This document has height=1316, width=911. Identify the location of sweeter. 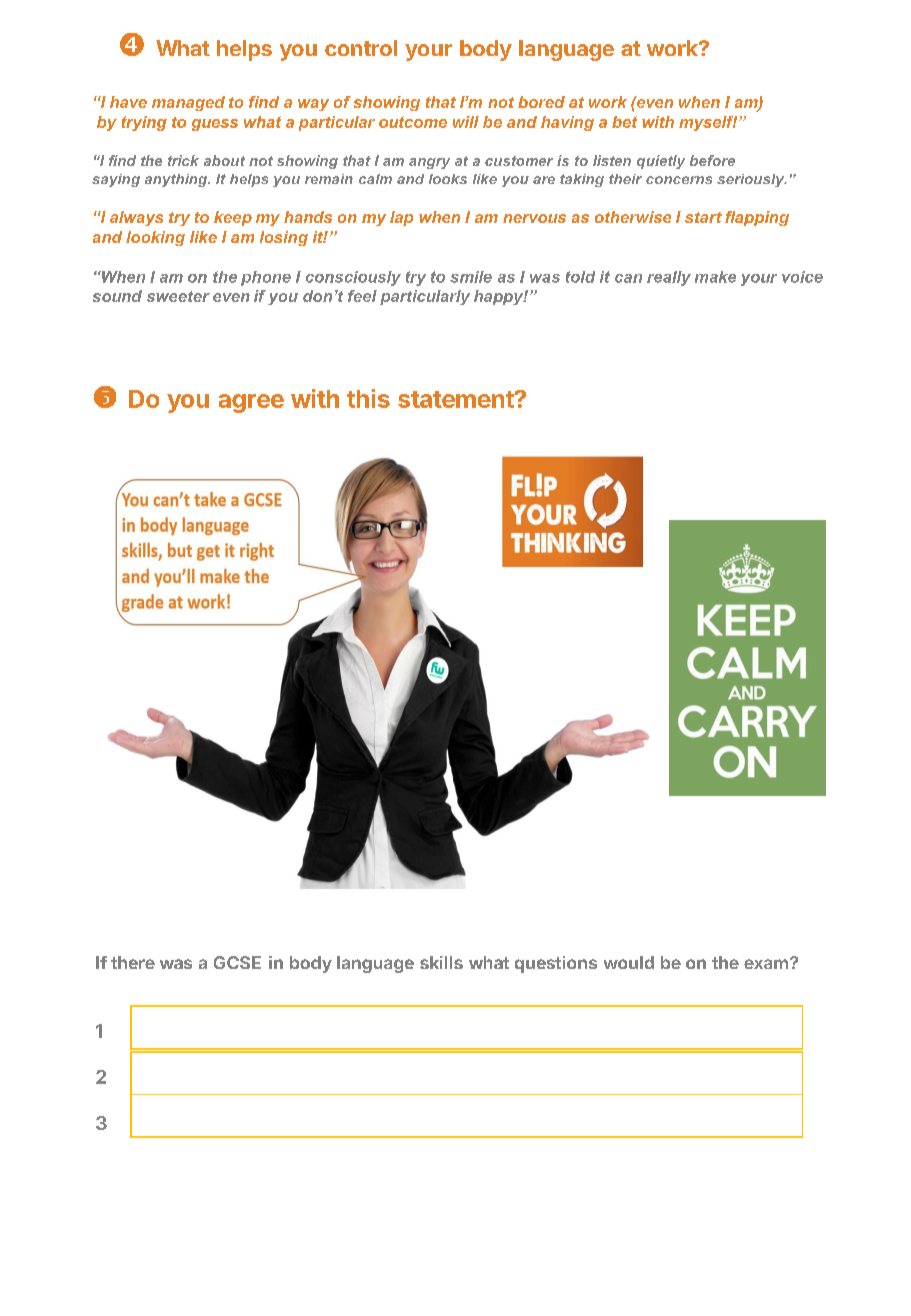
(178, 296).
